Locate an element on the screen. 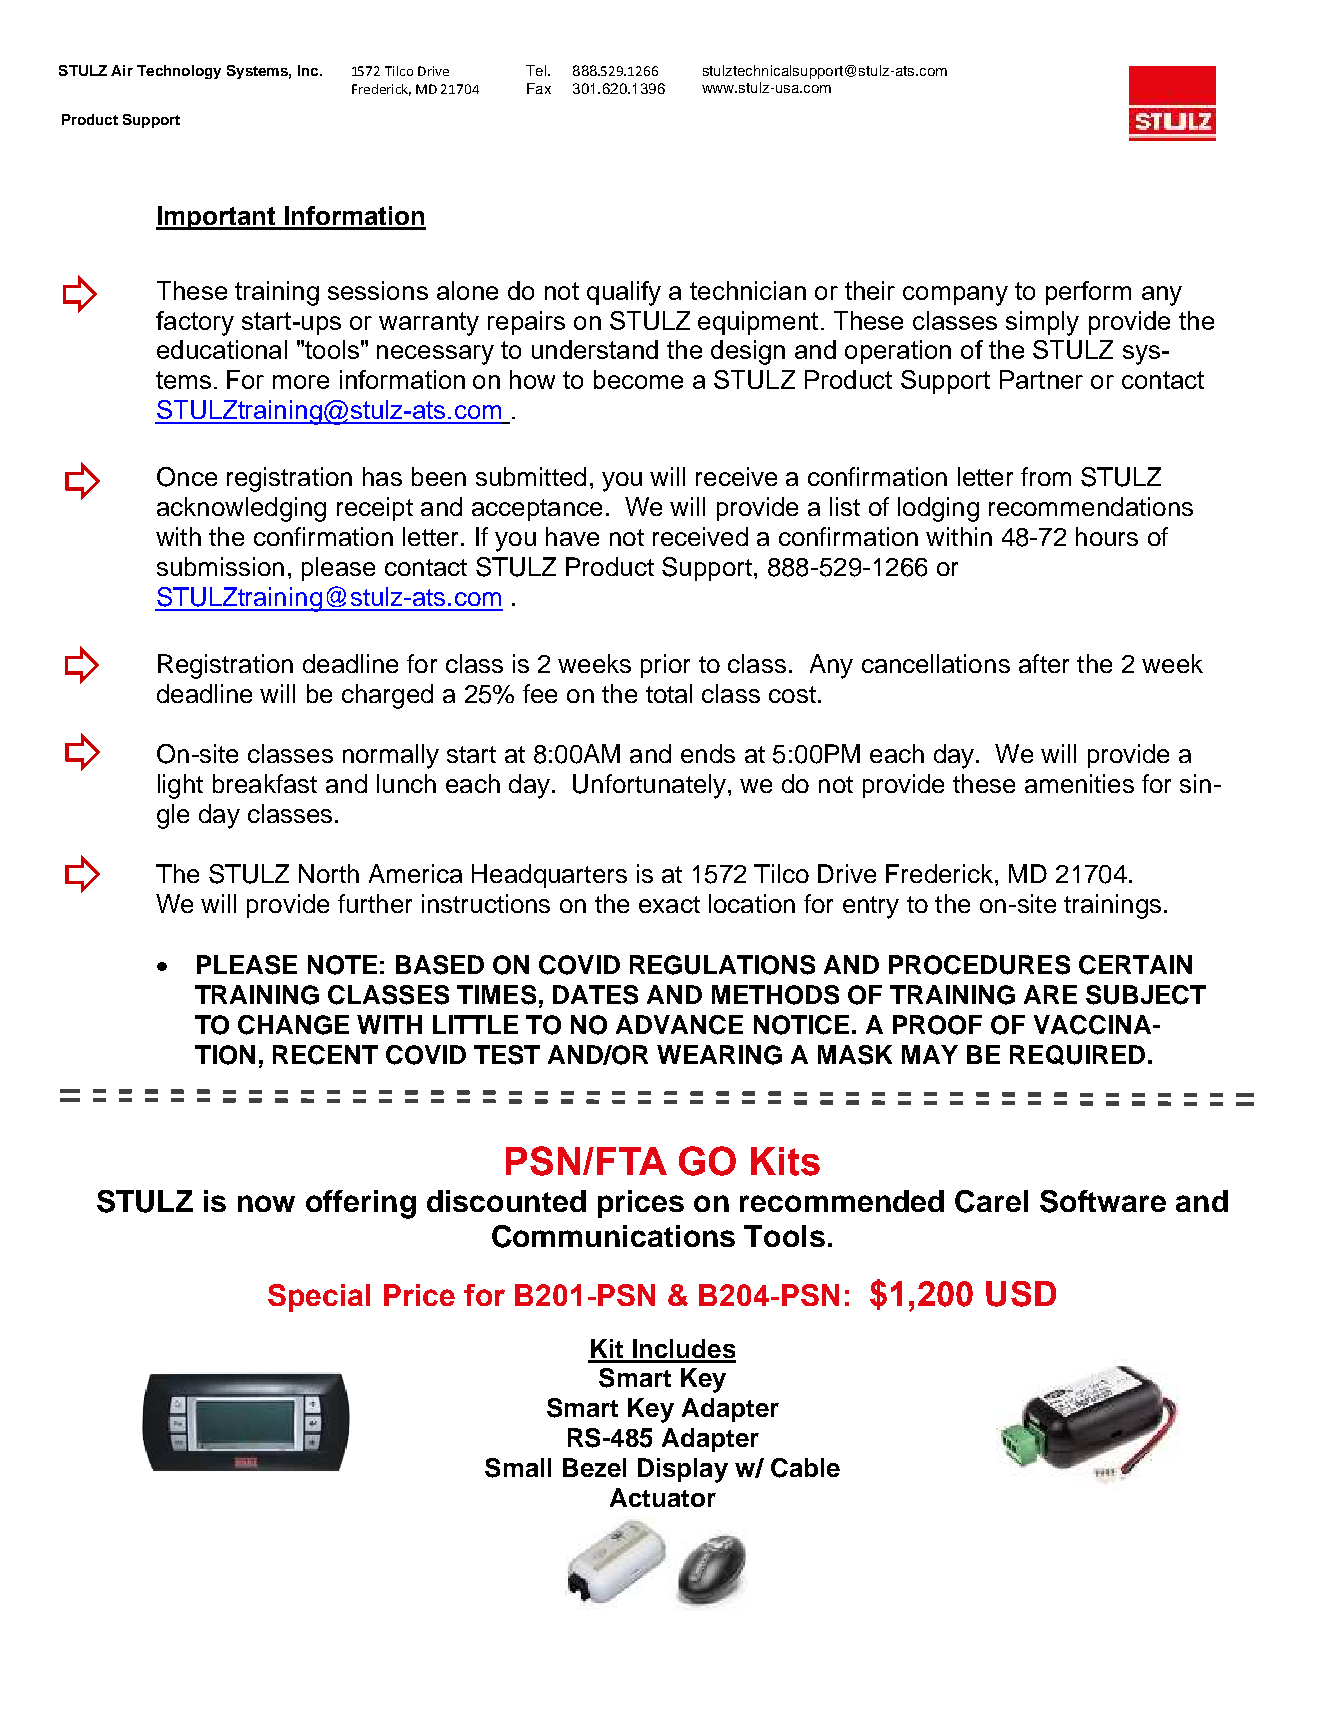  Technology is located at coordinates (179, 72).
